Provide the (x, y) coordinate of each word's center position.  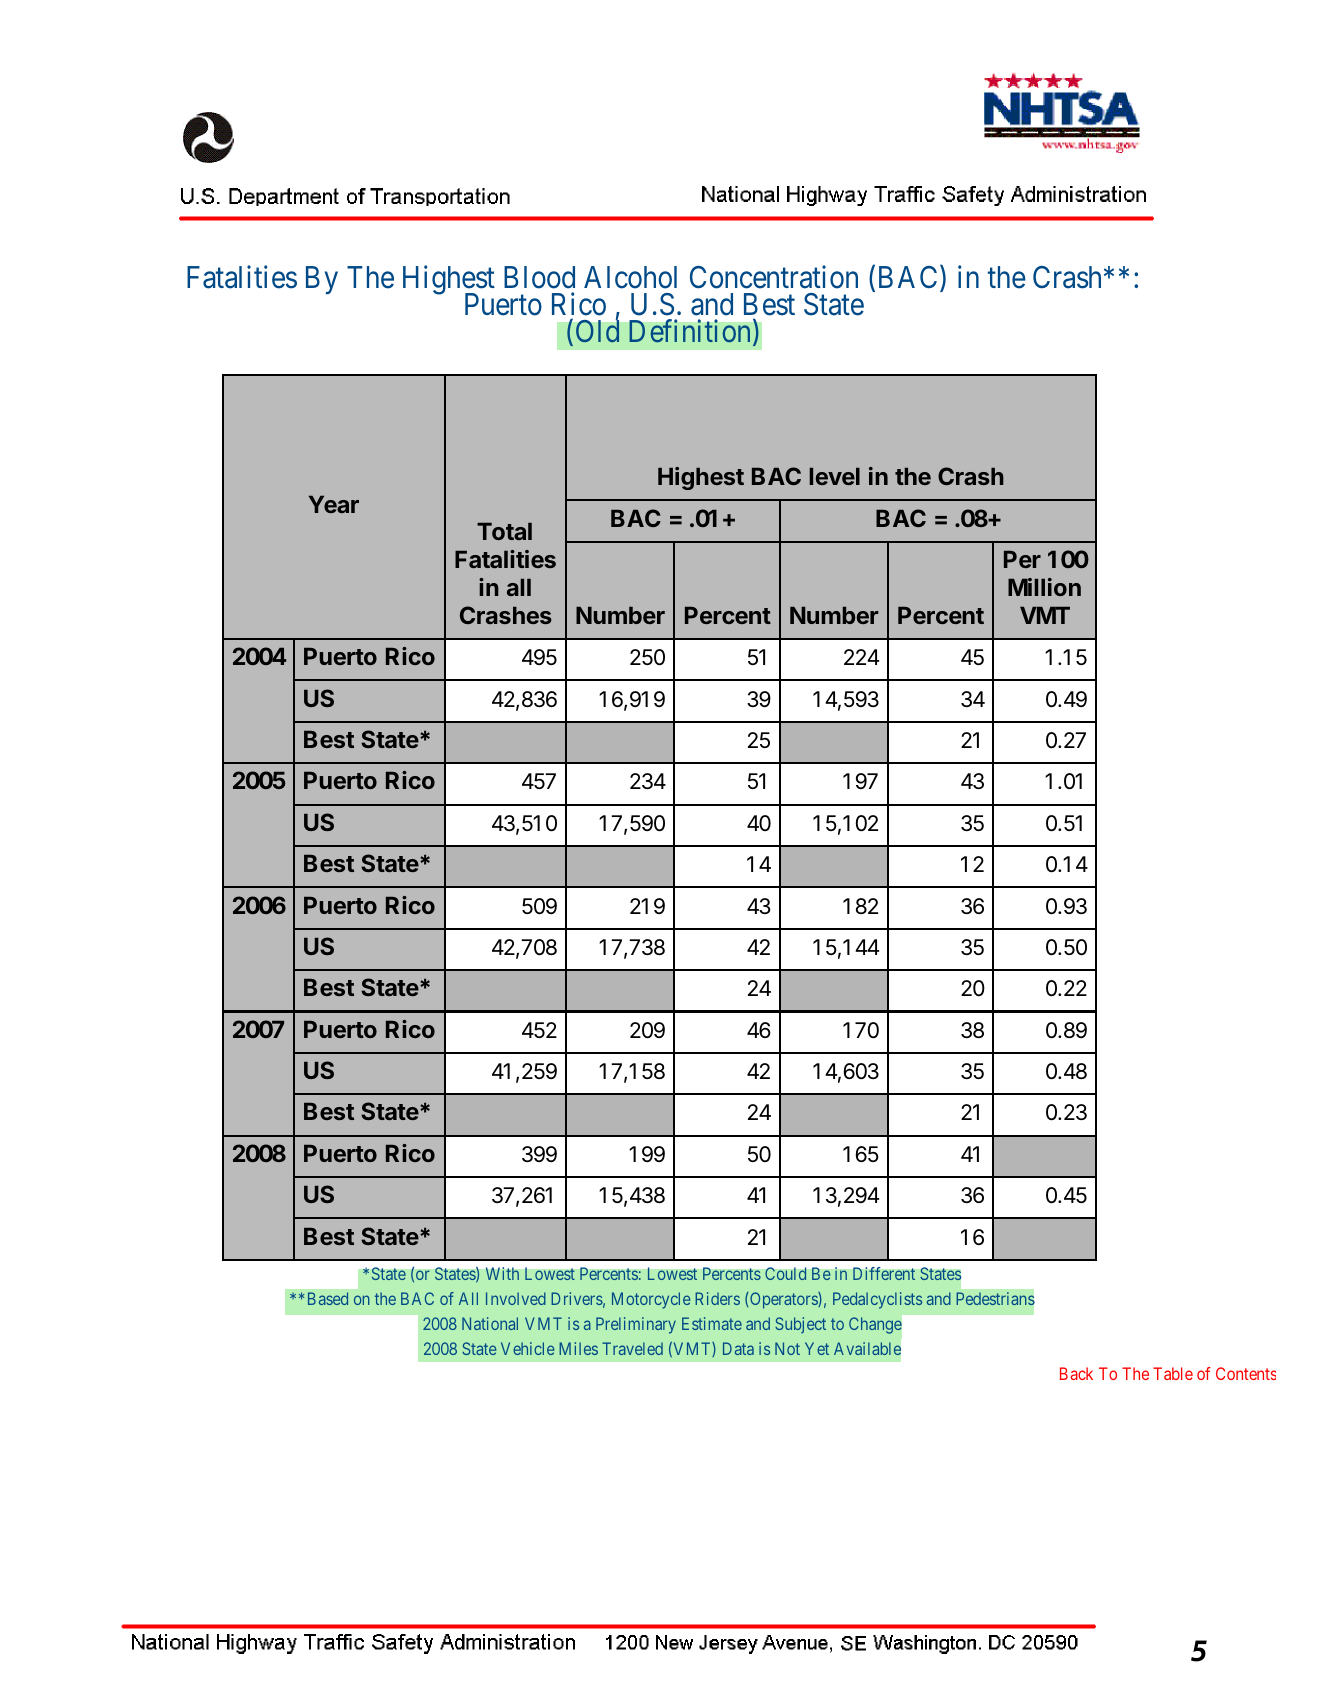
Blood (539, 277)
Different (884, 1273)
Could (786, 1273)
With (502, 1273)
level (834, 476)
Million (1044, 587)
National (490, 1323)
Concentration (774, 277)
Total (504, 531)
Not (787, 1348)
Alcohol (630, 277)
